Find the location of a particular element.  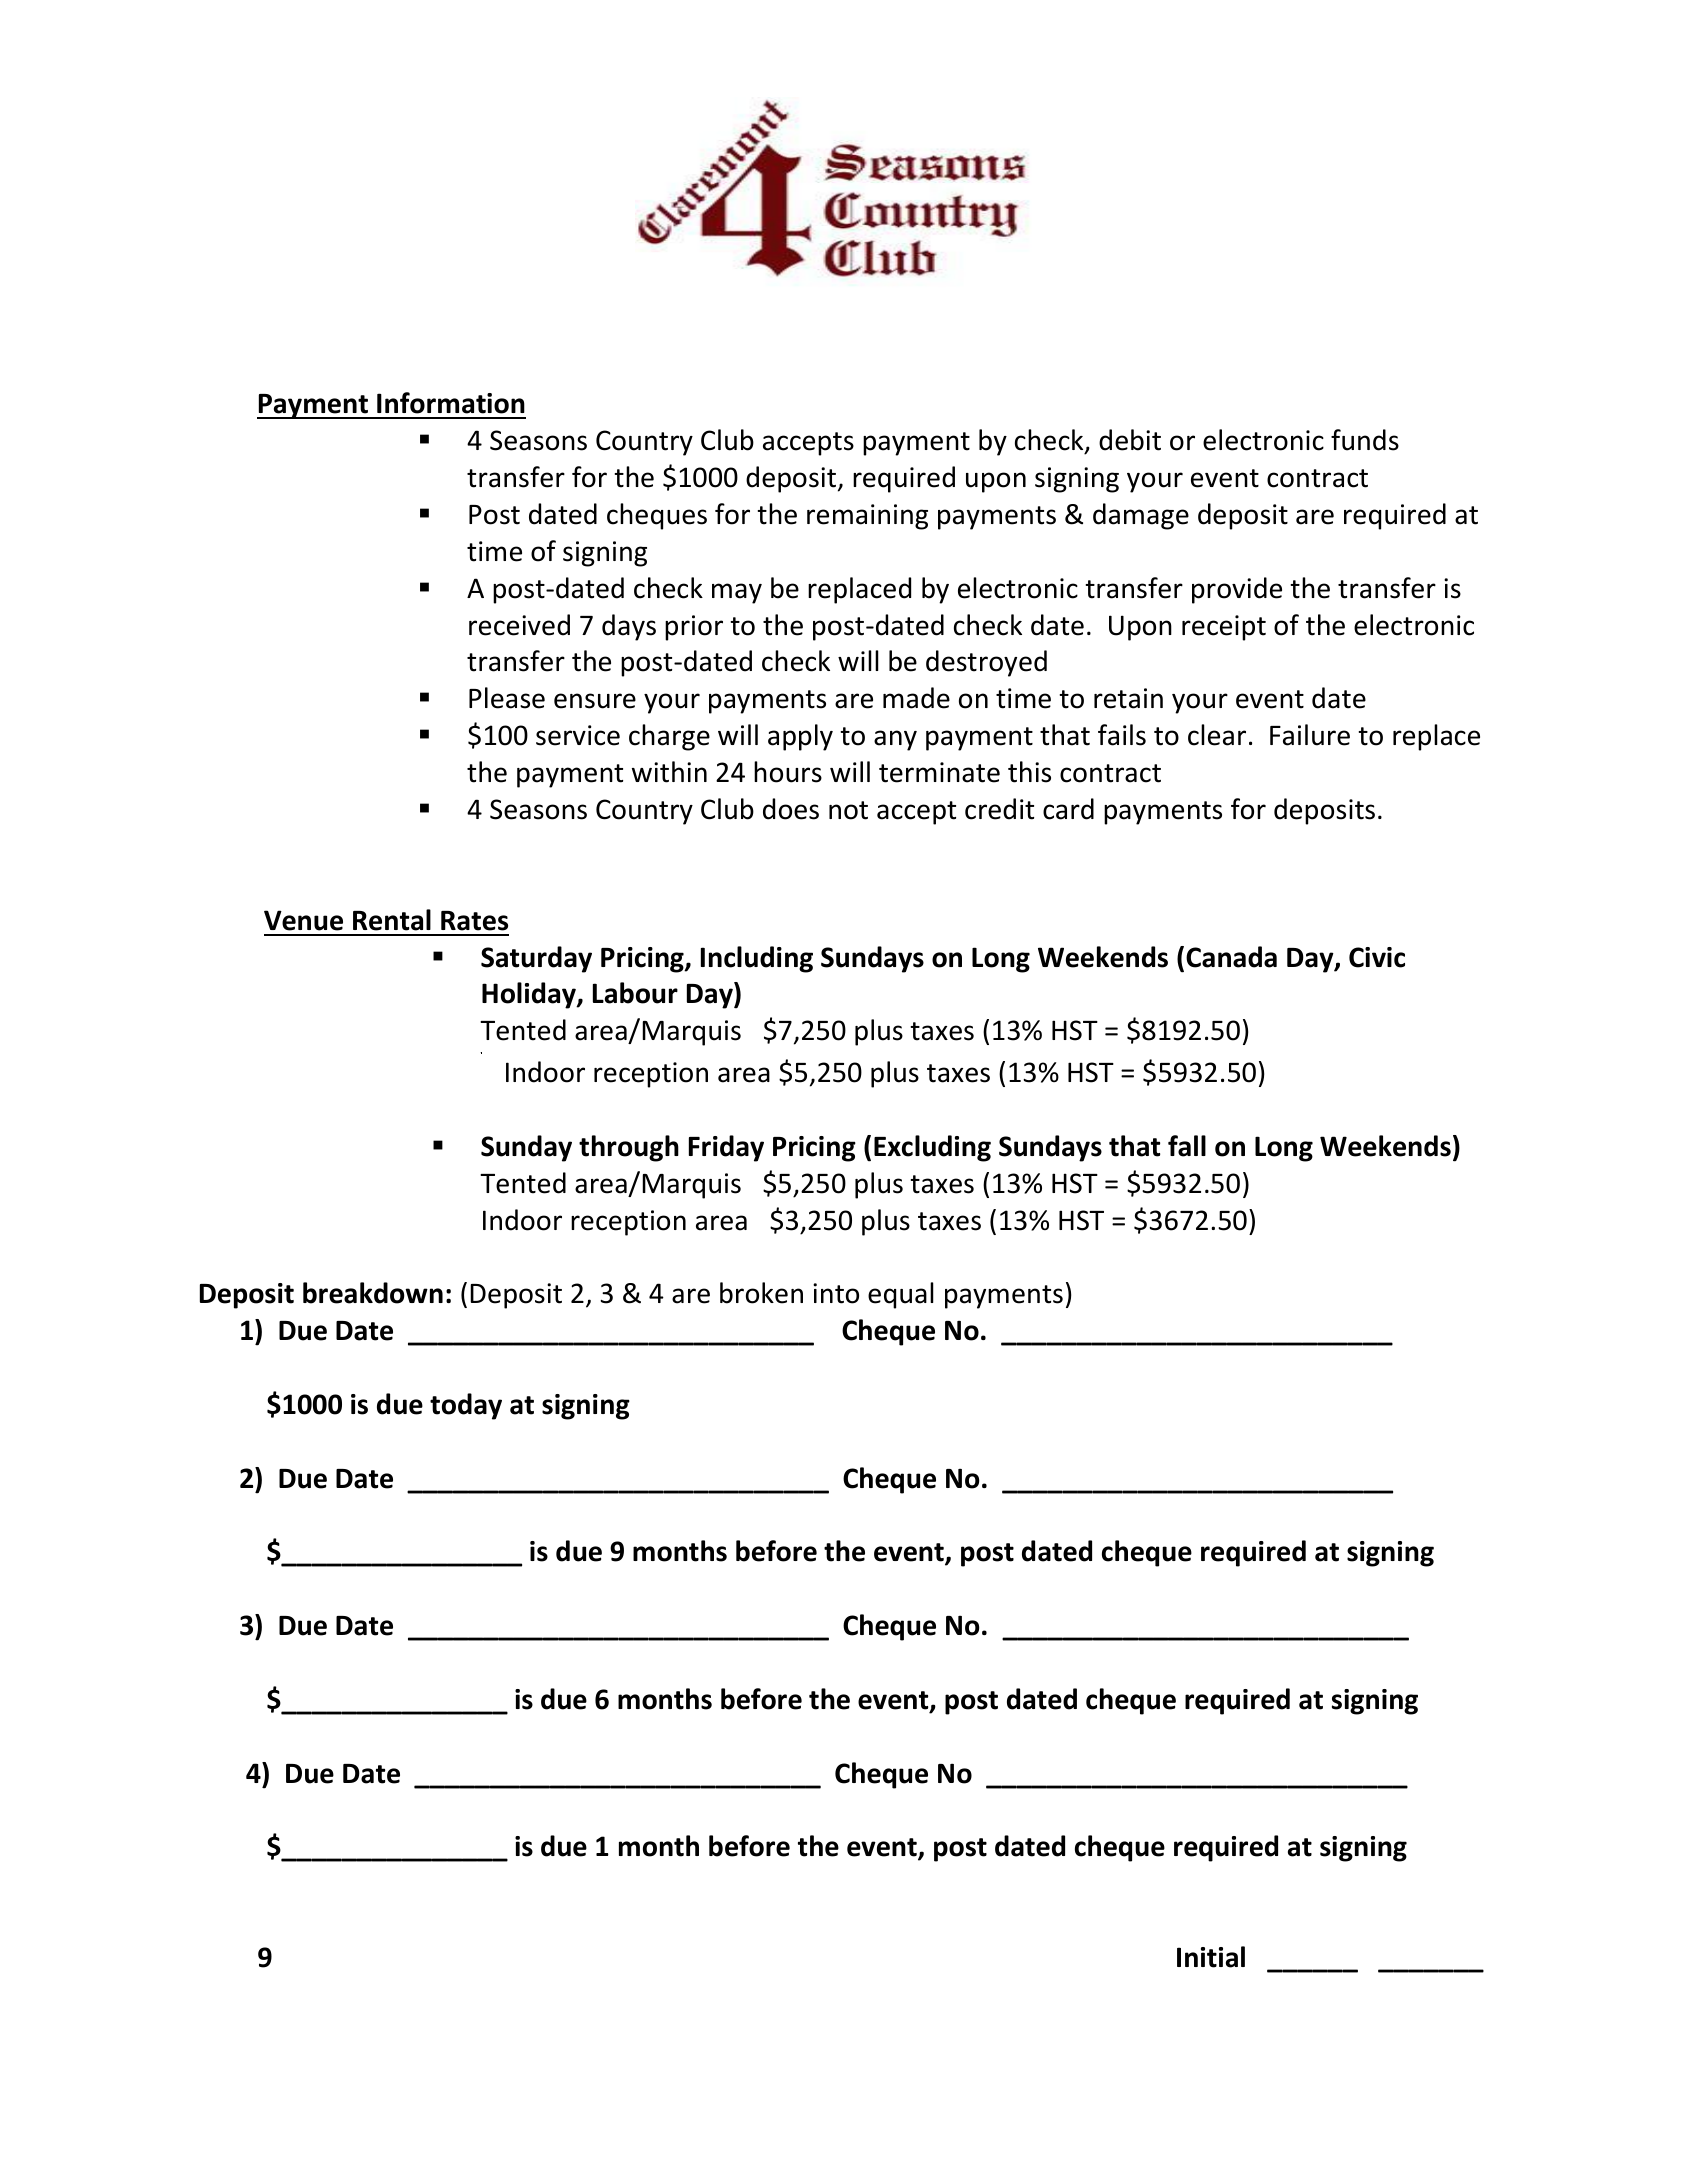

Excluding is located at coordinates (932, 1148).
